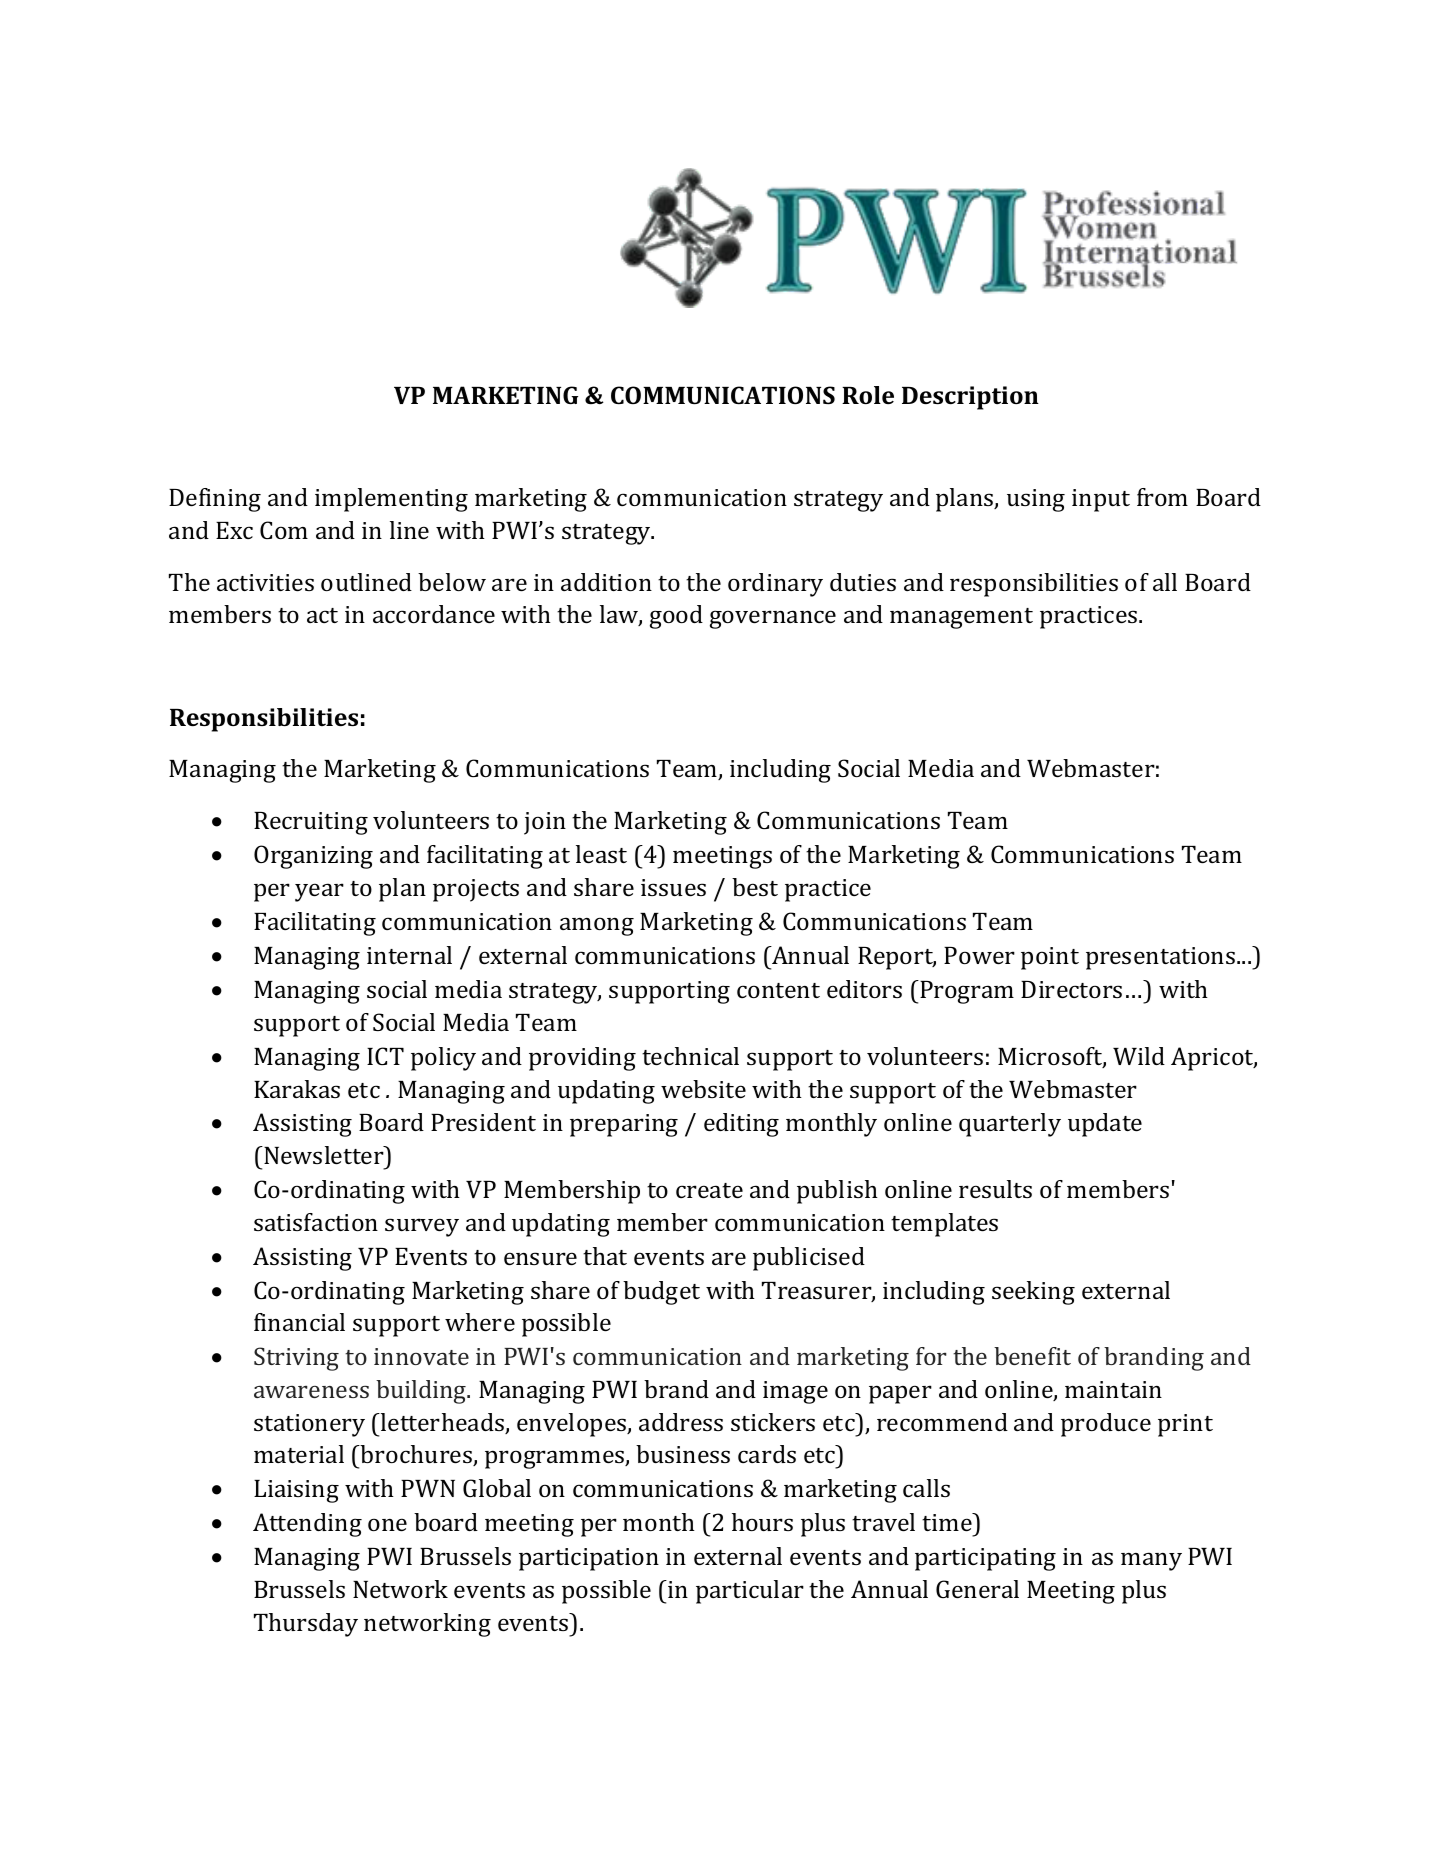  What do you see at coordinates (977, 1589) in the document?
I see `General` at bounding box center [977, 1589].
